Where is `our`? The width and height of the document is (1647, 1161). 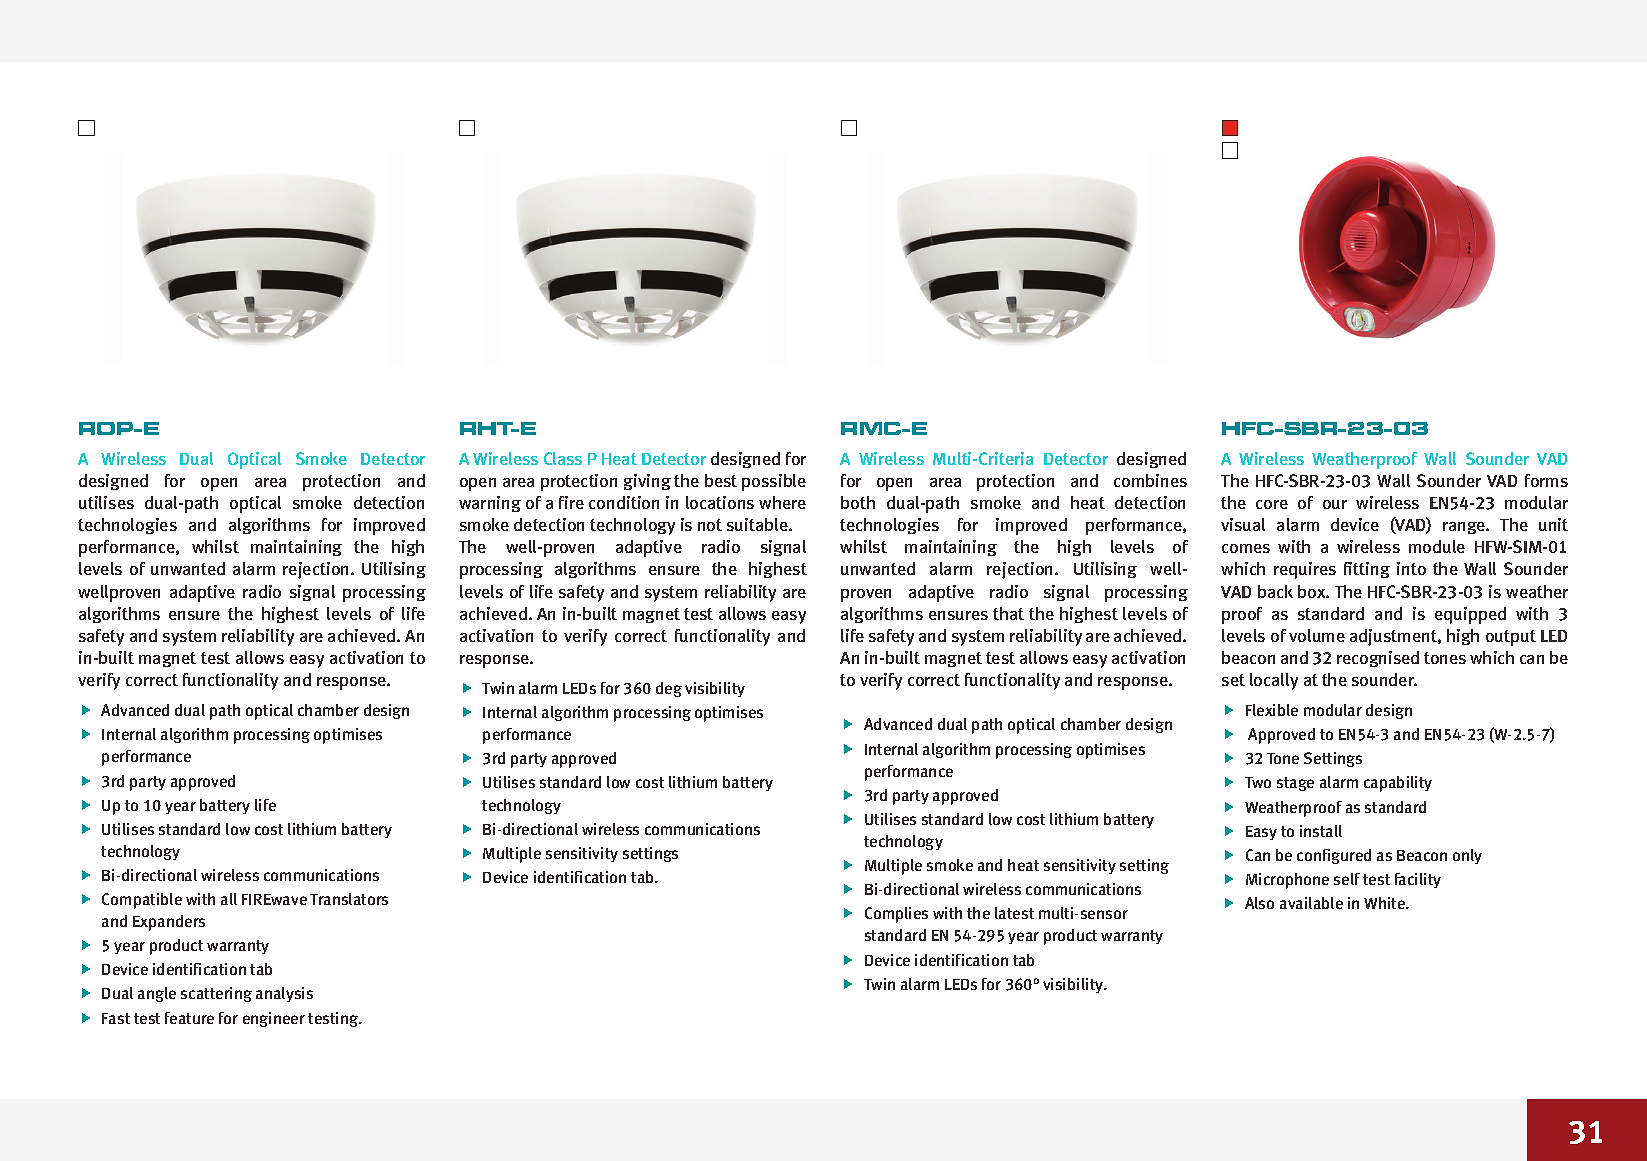
our is located at coordinates (1335, 504).
